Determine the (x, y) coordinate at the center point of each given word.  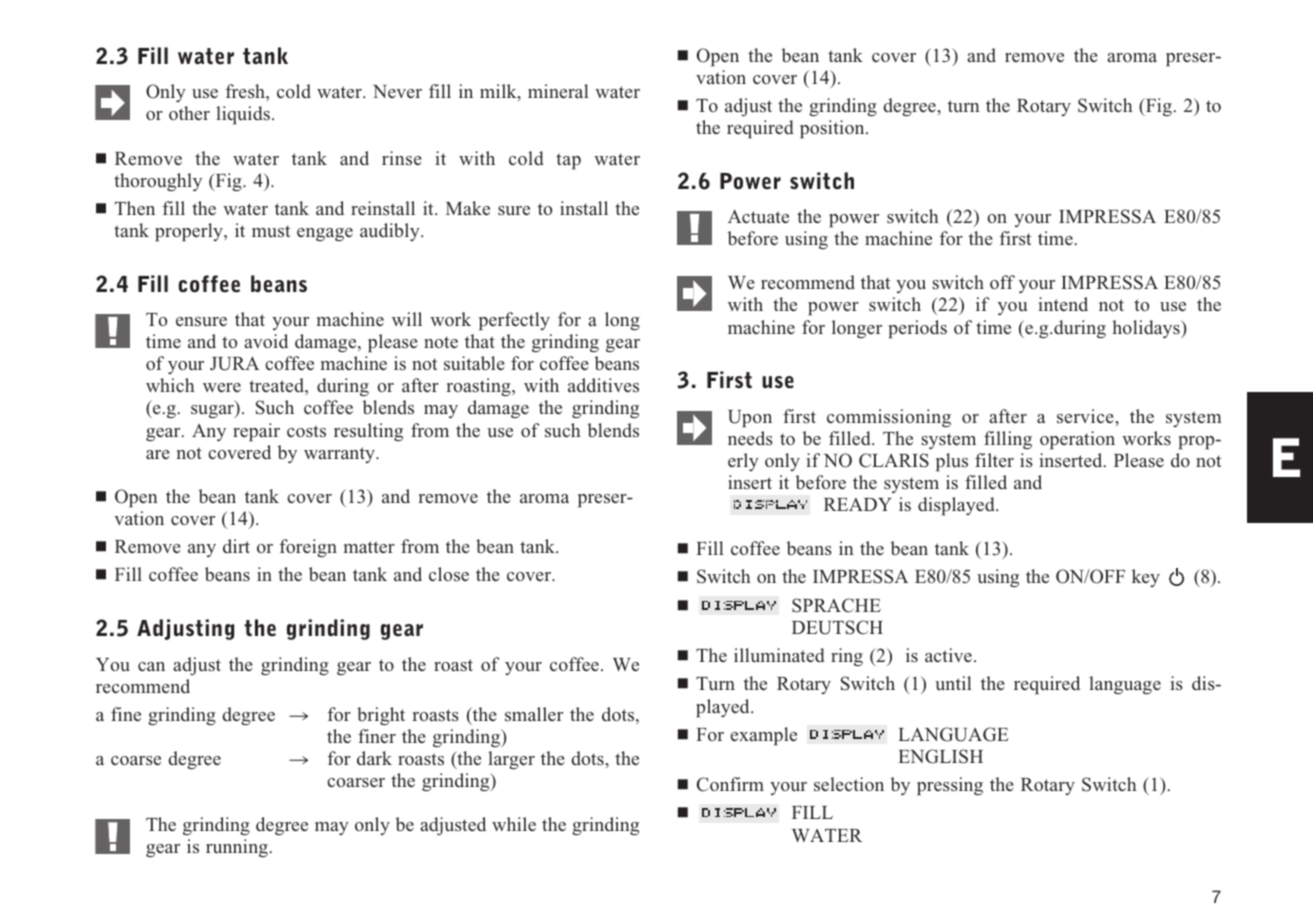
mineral (558, 91)
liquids (243, 115)
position (833, 129)
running (237, 848)
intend (1063, 304)
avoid (266, 341)
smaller (534, 714)
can (151, 666)
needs (750, 438)
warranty (340, 455)
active (948, 655)
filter (994, 460)
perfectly (514, 321)
